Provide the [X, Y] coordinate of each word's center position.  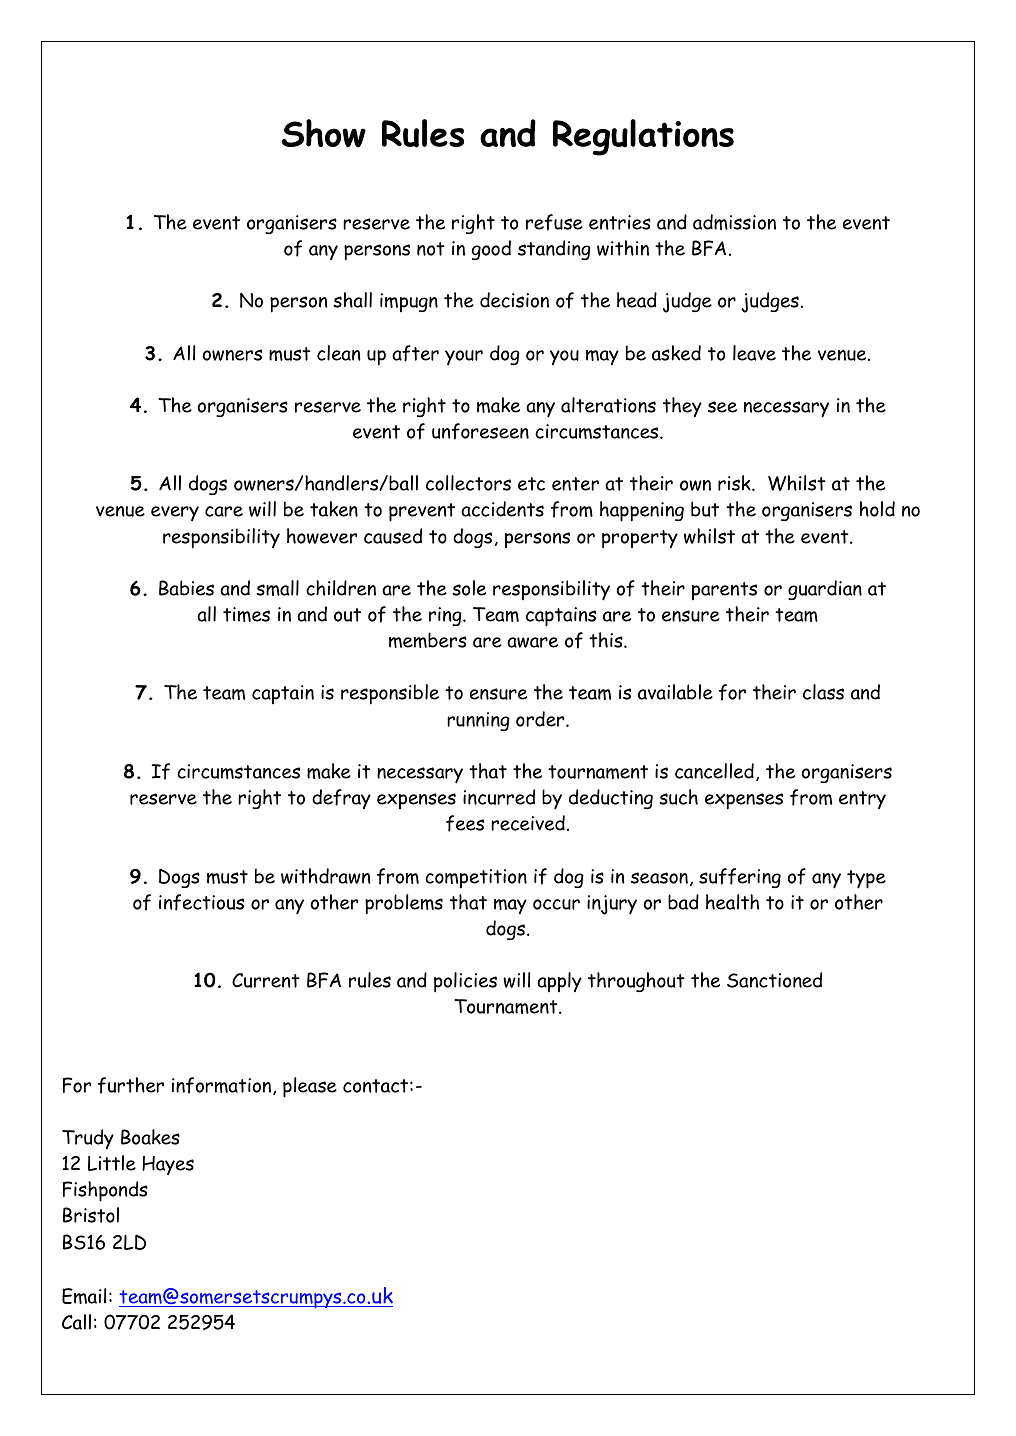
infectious [201, 902]
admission [734, 222]
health [732, 902]
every [175, 513]
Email [84, 1296]
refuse [554, 222]
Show [324, 133]
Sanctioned [774, 980]
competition [476, 878]
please [310, 1087]
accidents [502, 509]
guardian [825, 590]
